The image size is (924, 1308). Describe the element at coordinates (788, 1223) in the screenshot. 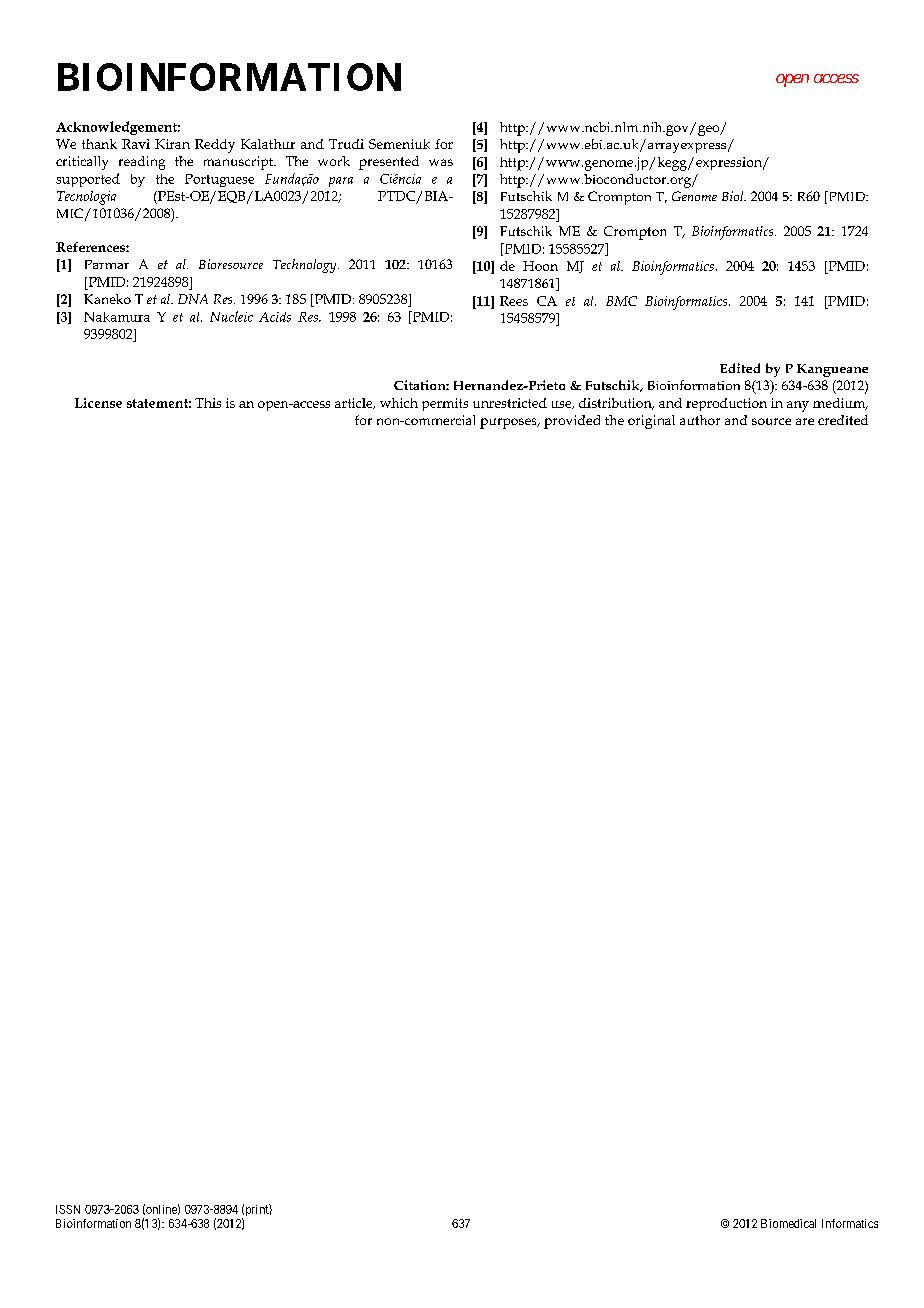

I see `Biomedical` at that location.
